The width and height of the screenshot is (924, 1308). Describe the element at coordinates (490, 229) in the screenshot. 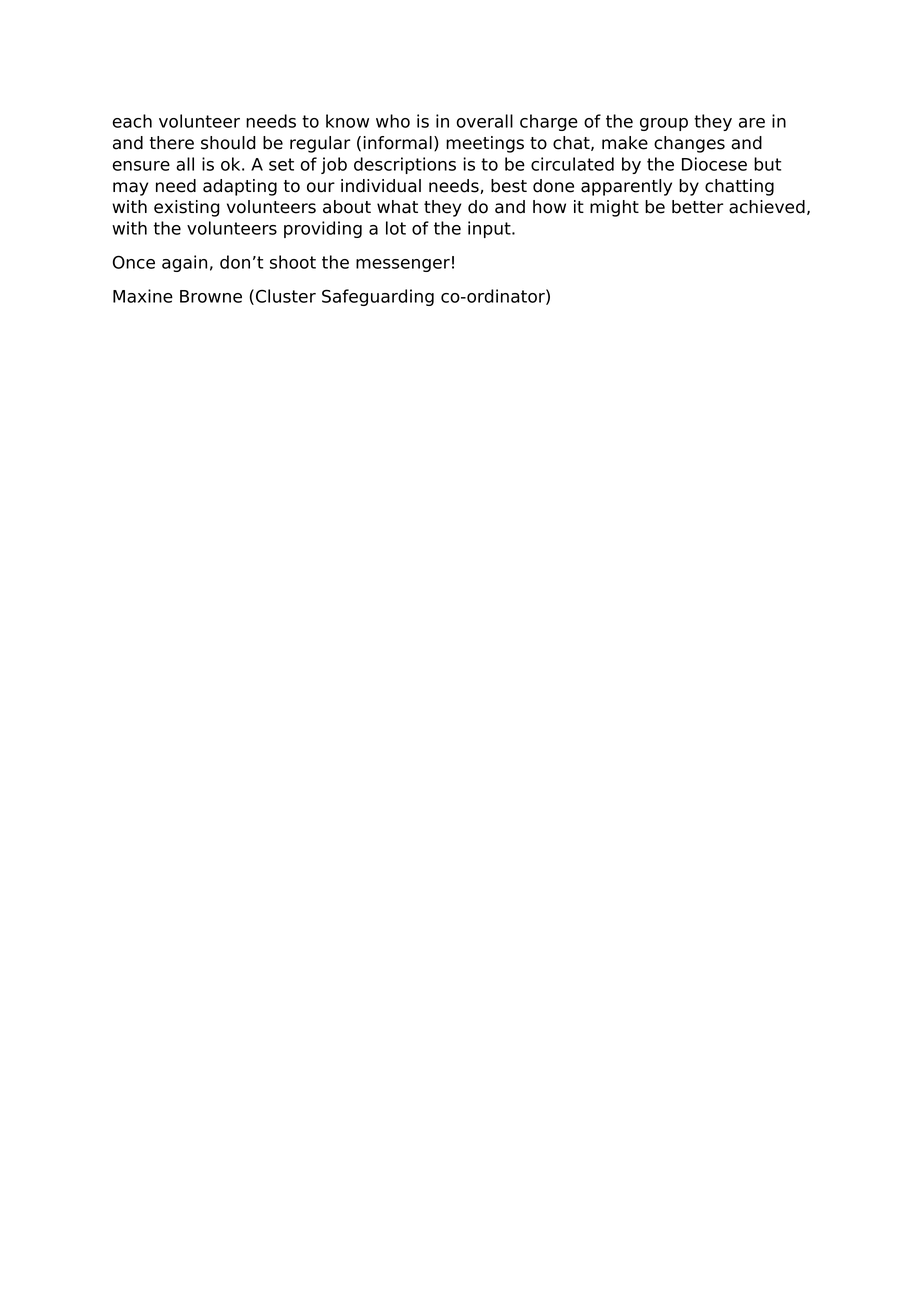

I see `input` at that location.
